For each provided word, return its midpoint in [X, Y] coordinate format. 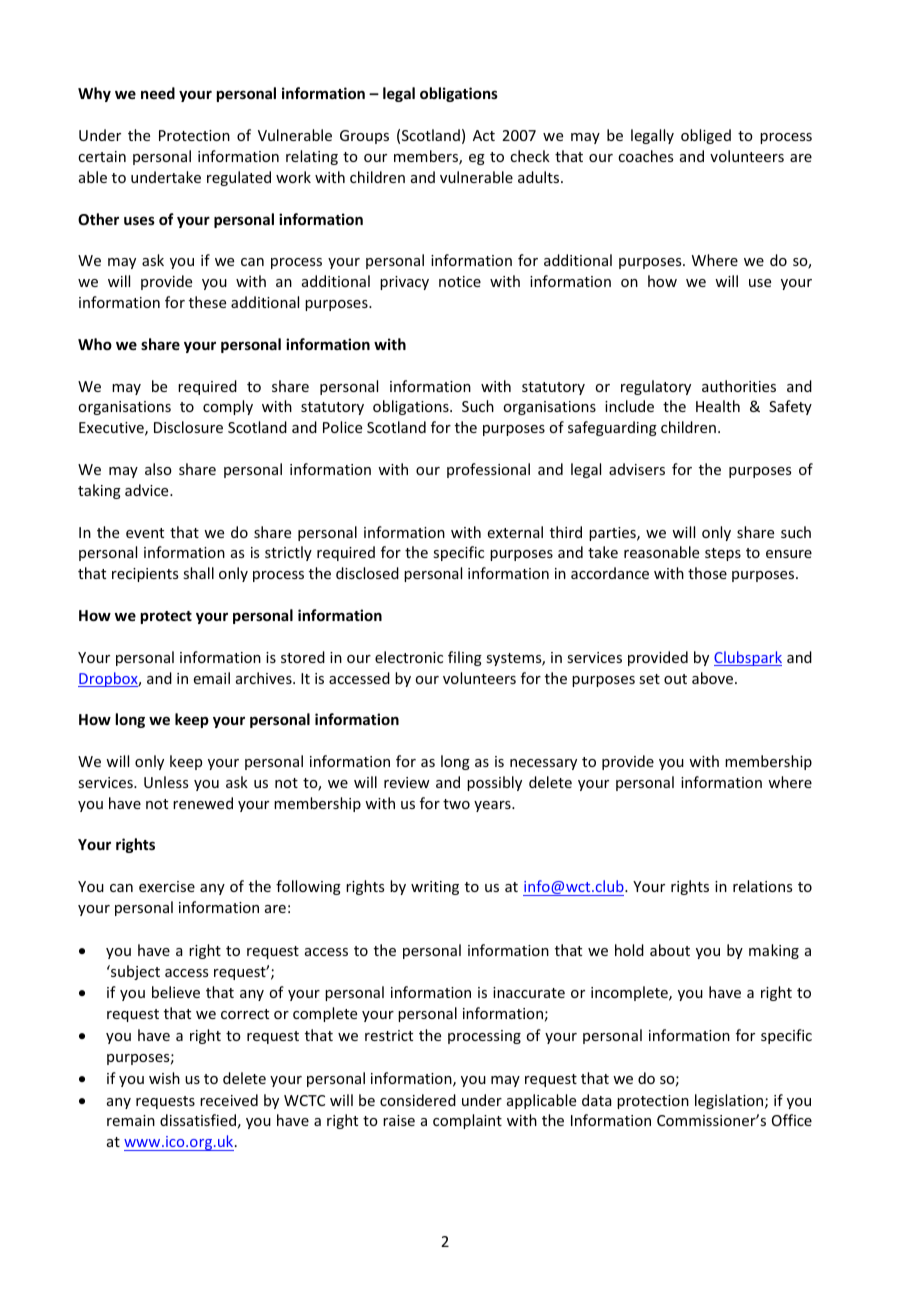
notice [460, 281]
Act [484, 135]
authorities [739, 386]
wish [164, 1078]
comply [228, 407]
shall [198, 573]
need [158, 93]
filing [465, 658]
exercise [167, 886]
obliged [706, 136]
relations [762, 886]
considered [418, 1100]
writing [435, 888]
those [707, 573]
